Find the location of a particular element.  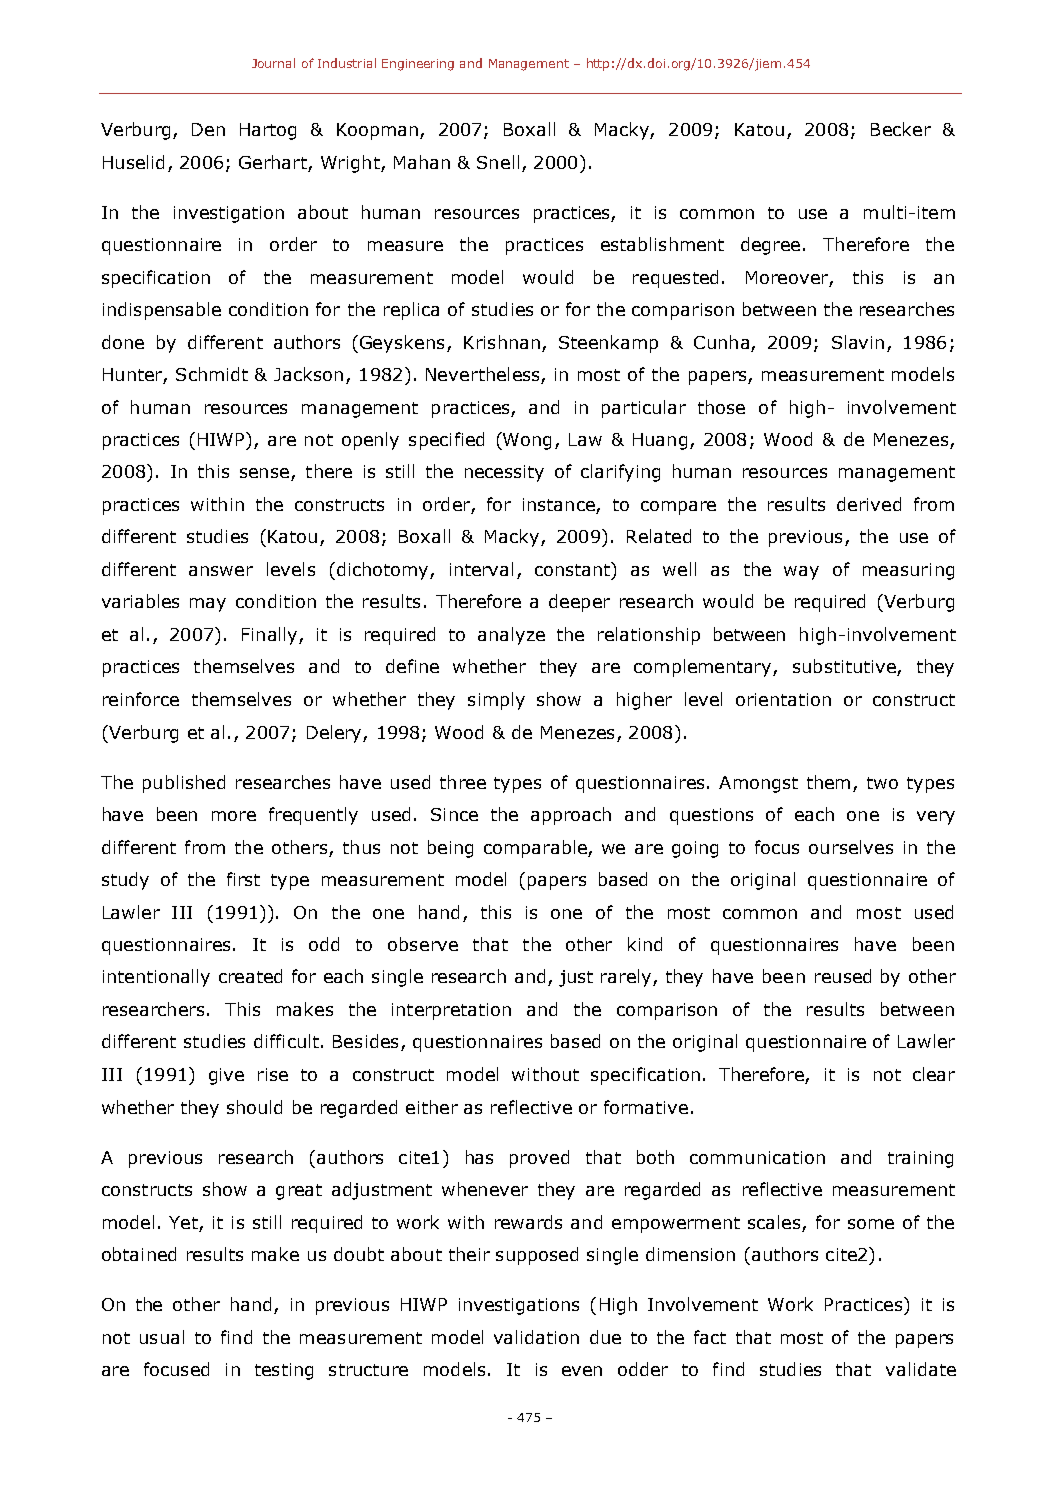

Becker is located at coordinates (901, 129).
